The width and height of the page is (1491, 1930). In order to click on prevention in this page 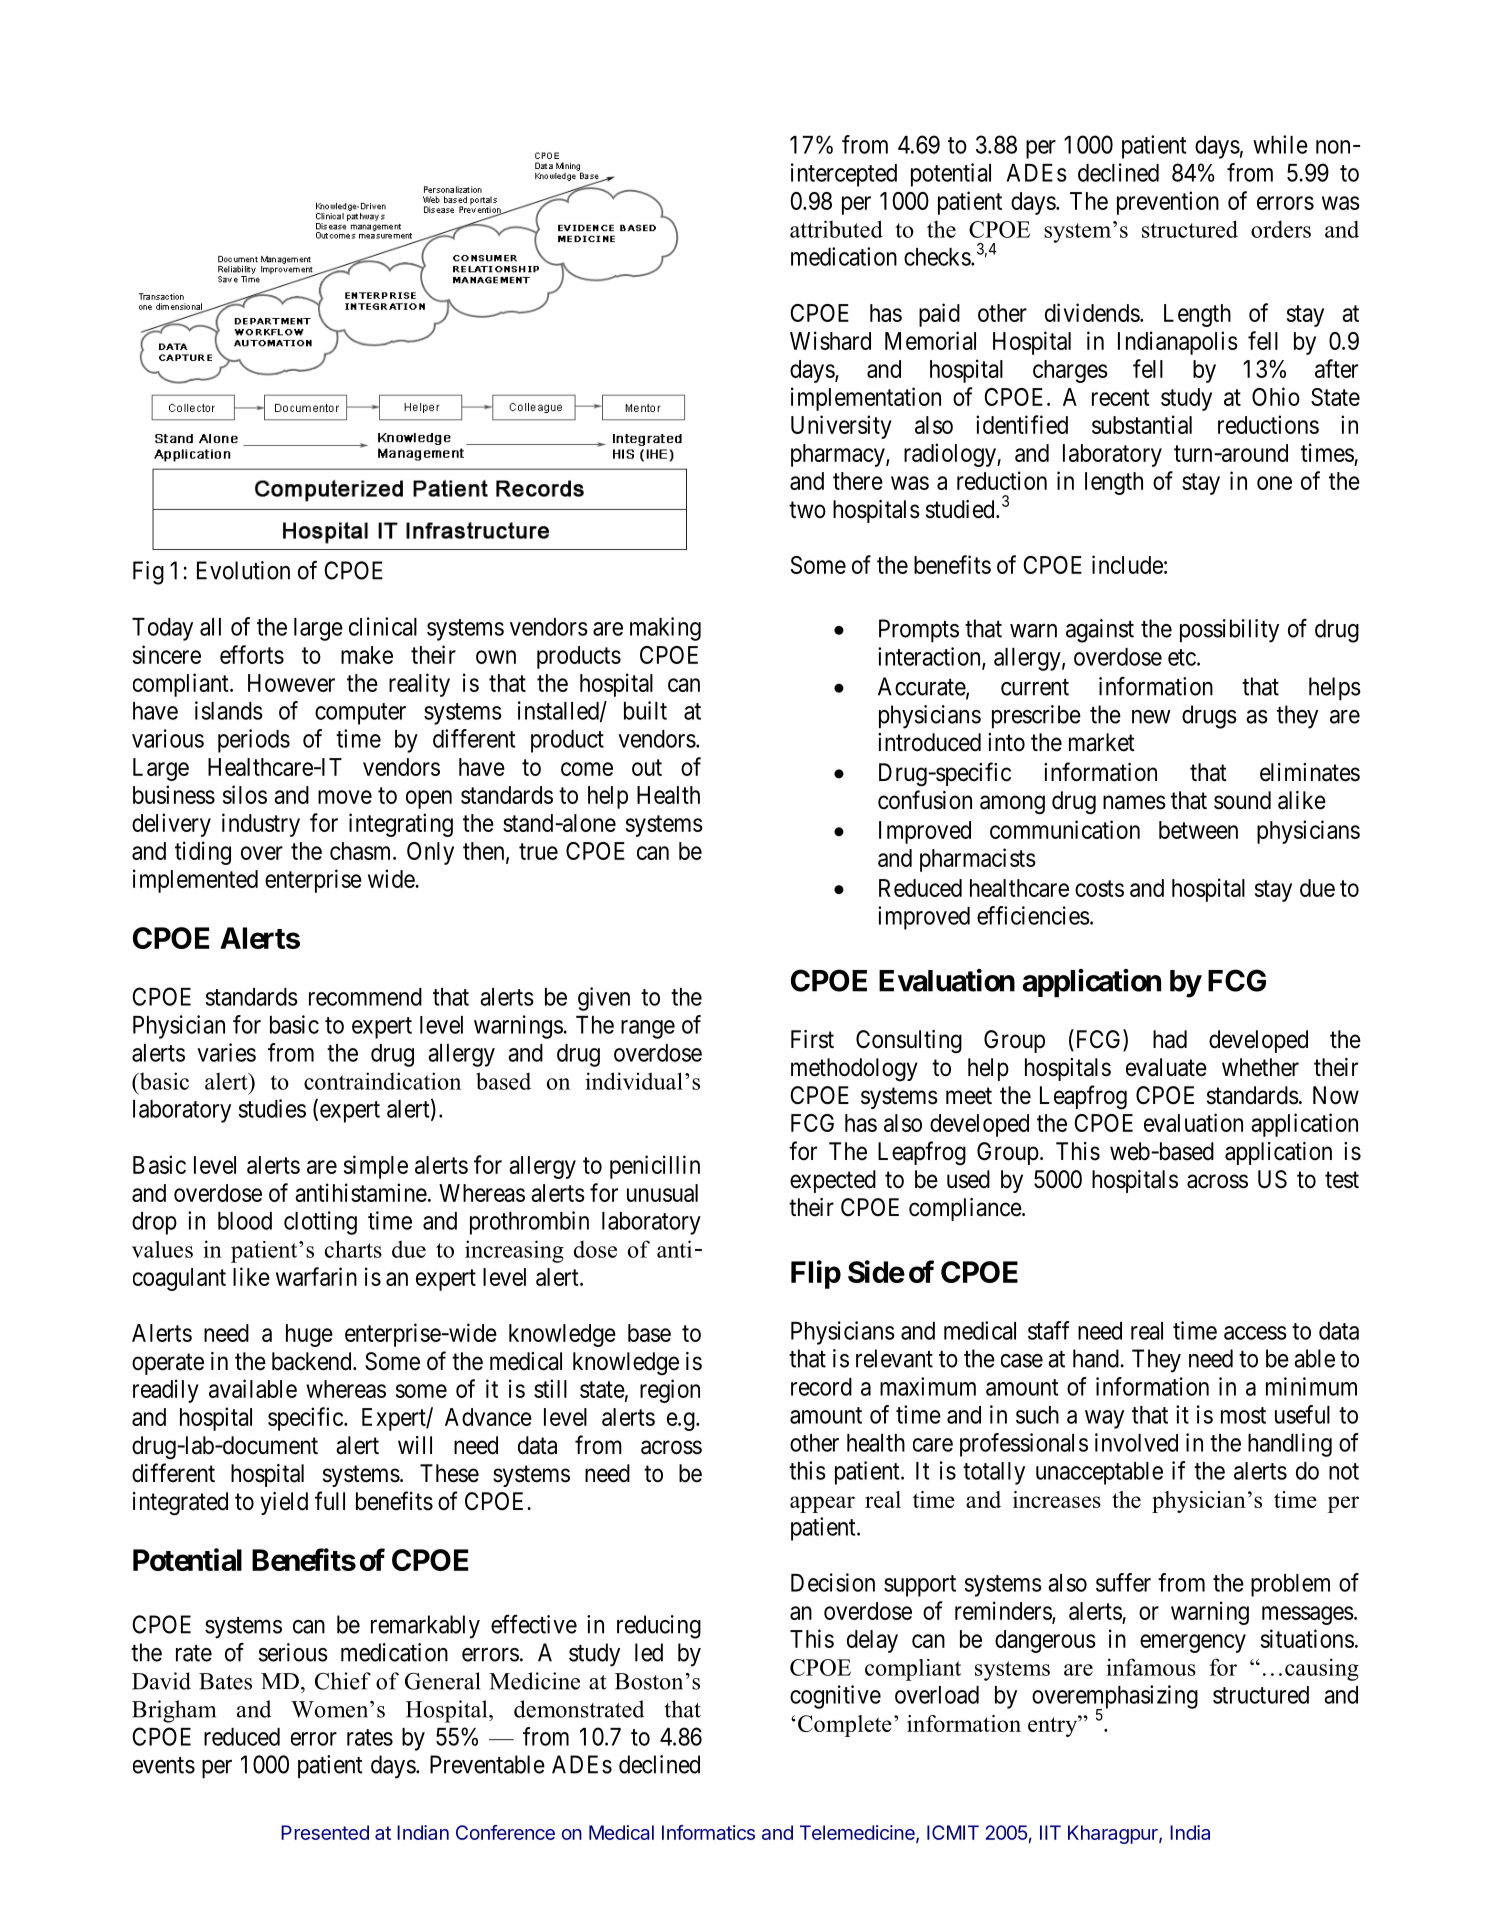, I will do `click(1168, 203)`.
